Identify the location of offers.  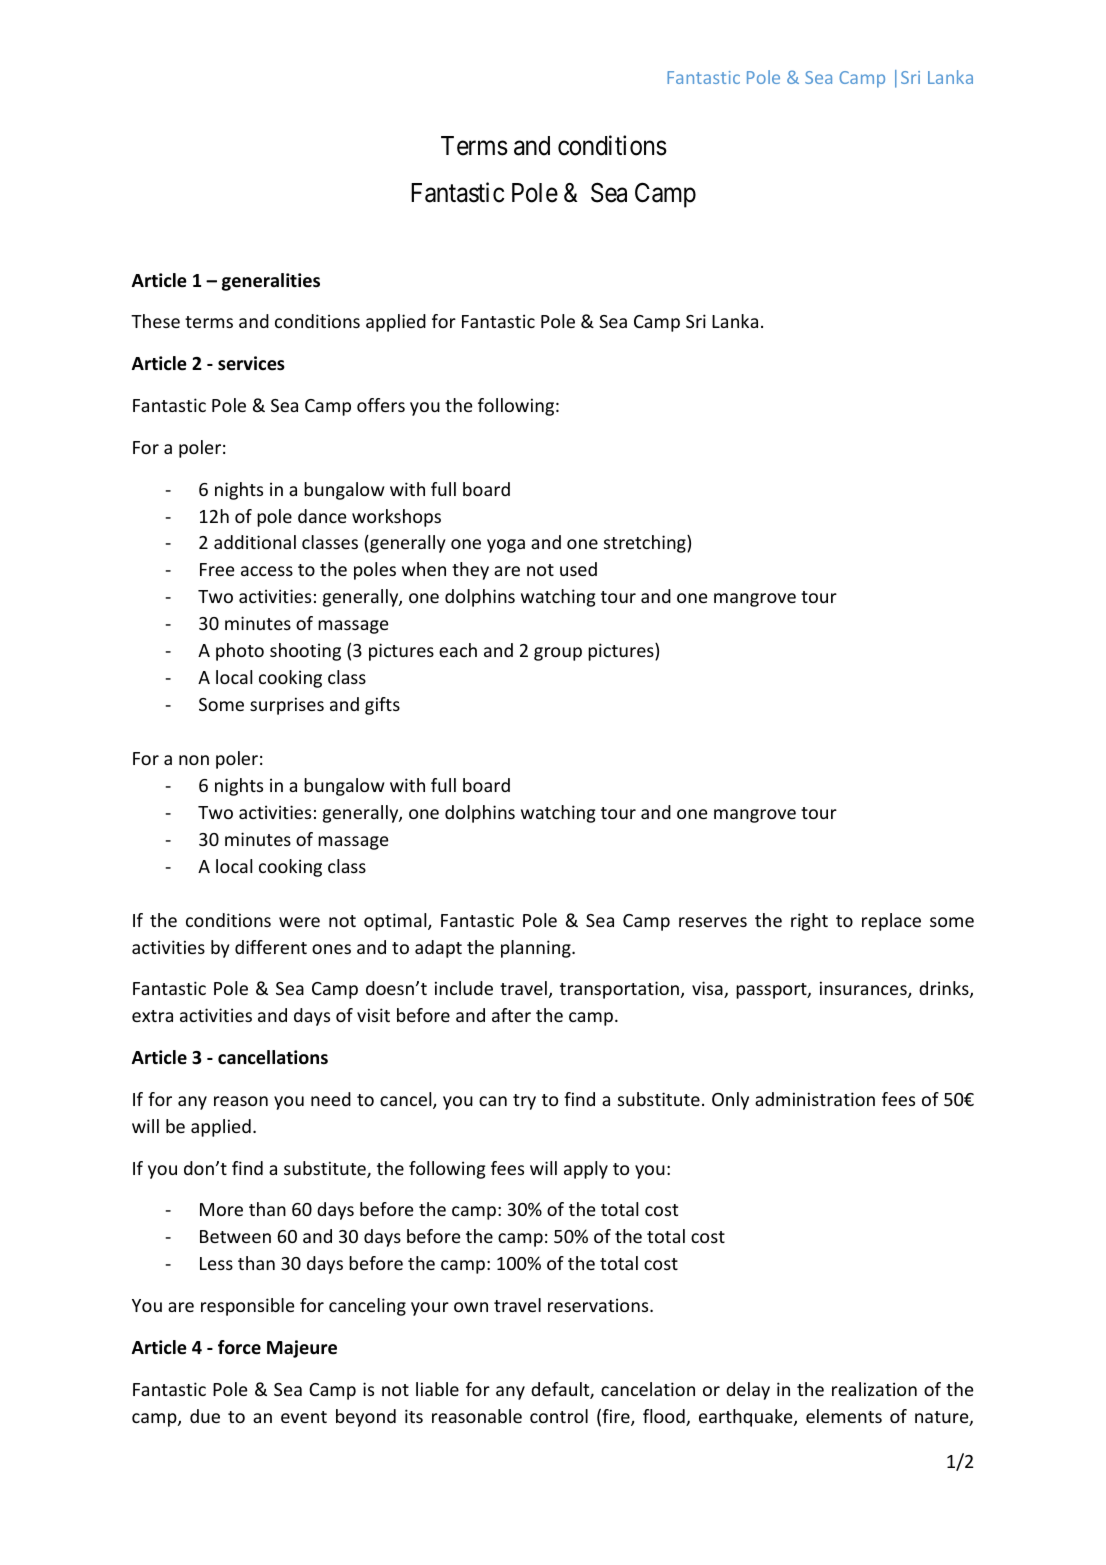
(381, 405).
